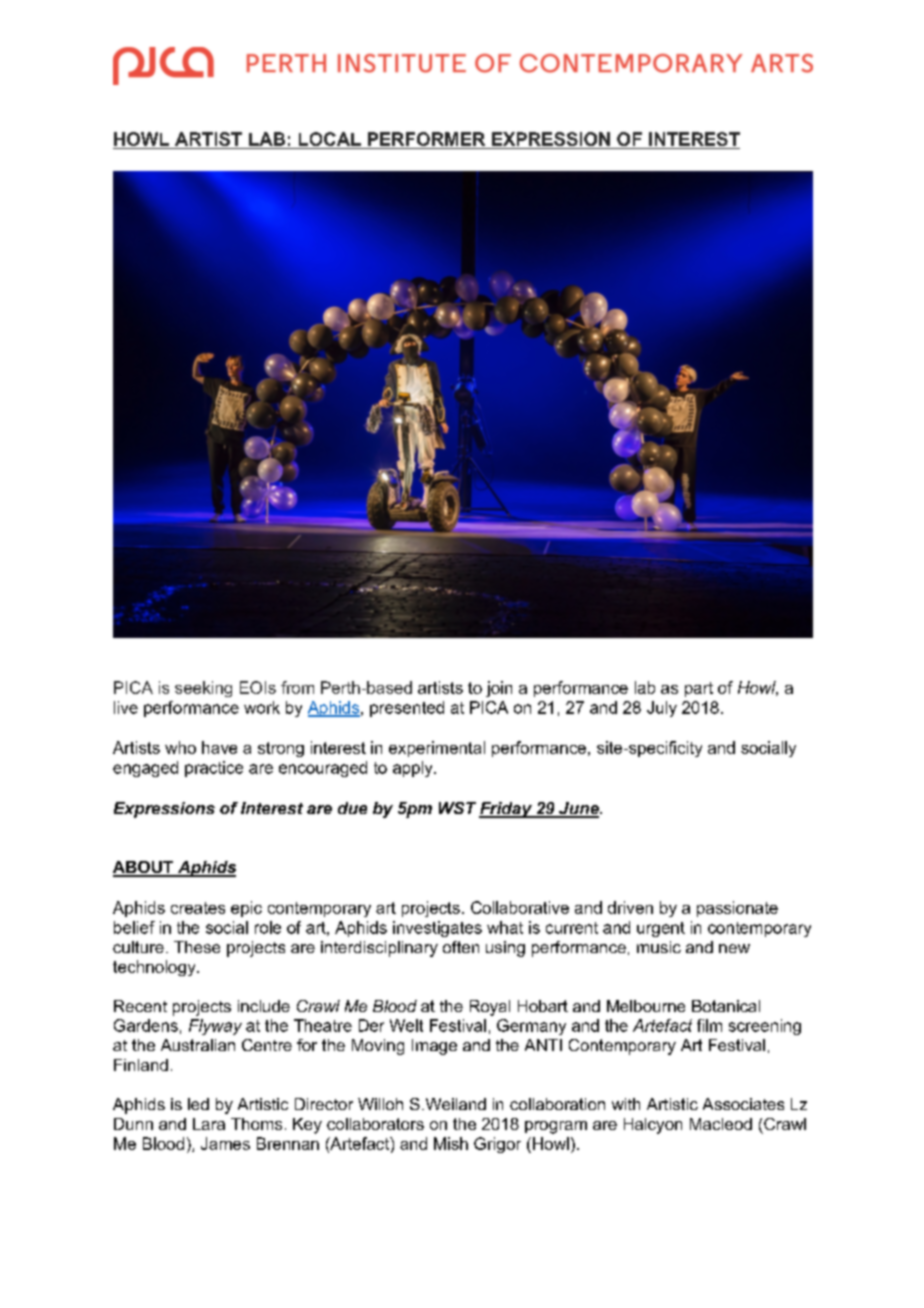 The height and width of the screenshot is (1308, 924). I want to click on part, so click(699, 689).
